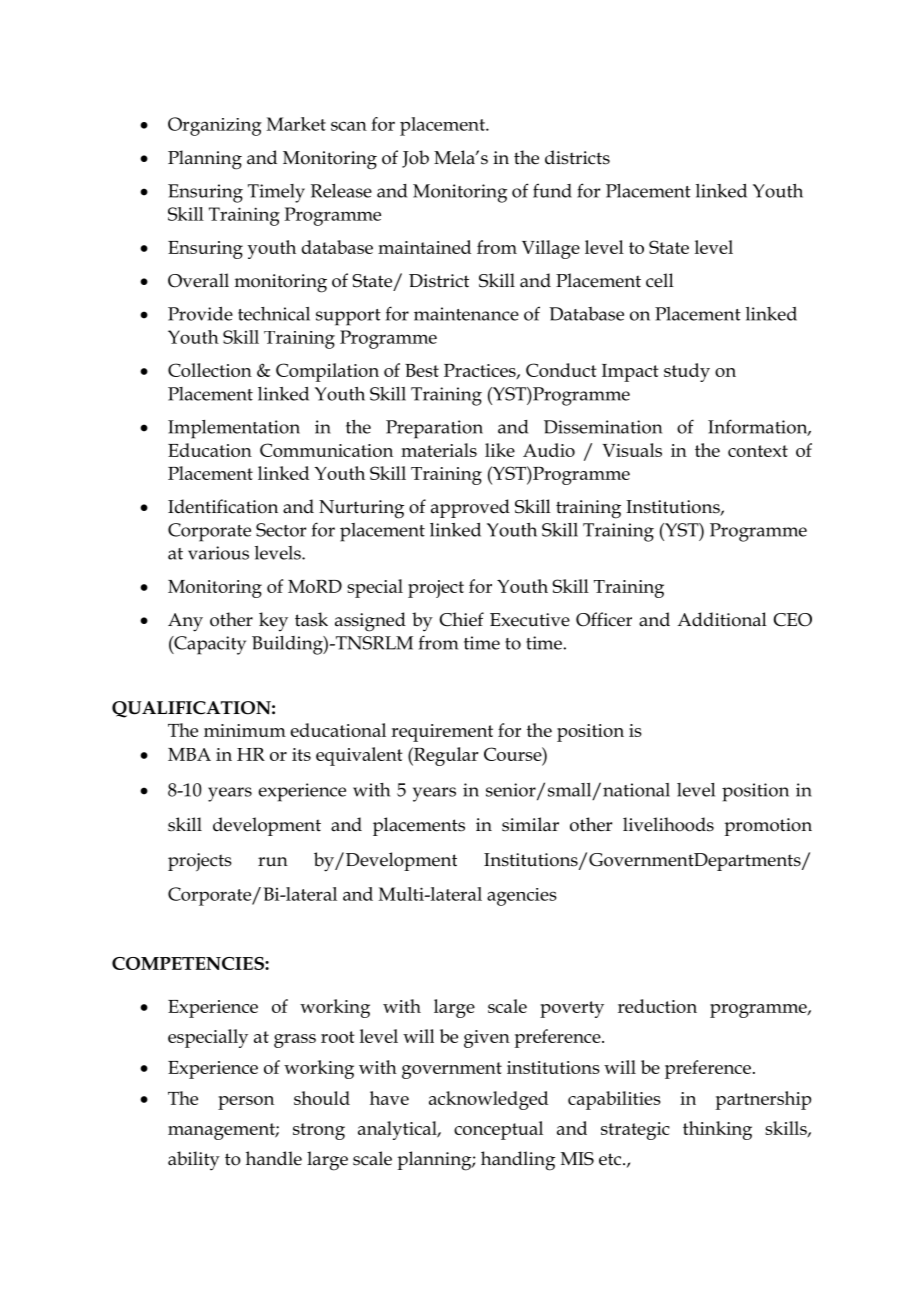 The height and width of the document is (1308, 924). I want to click on agencies, so click(522, 897).
